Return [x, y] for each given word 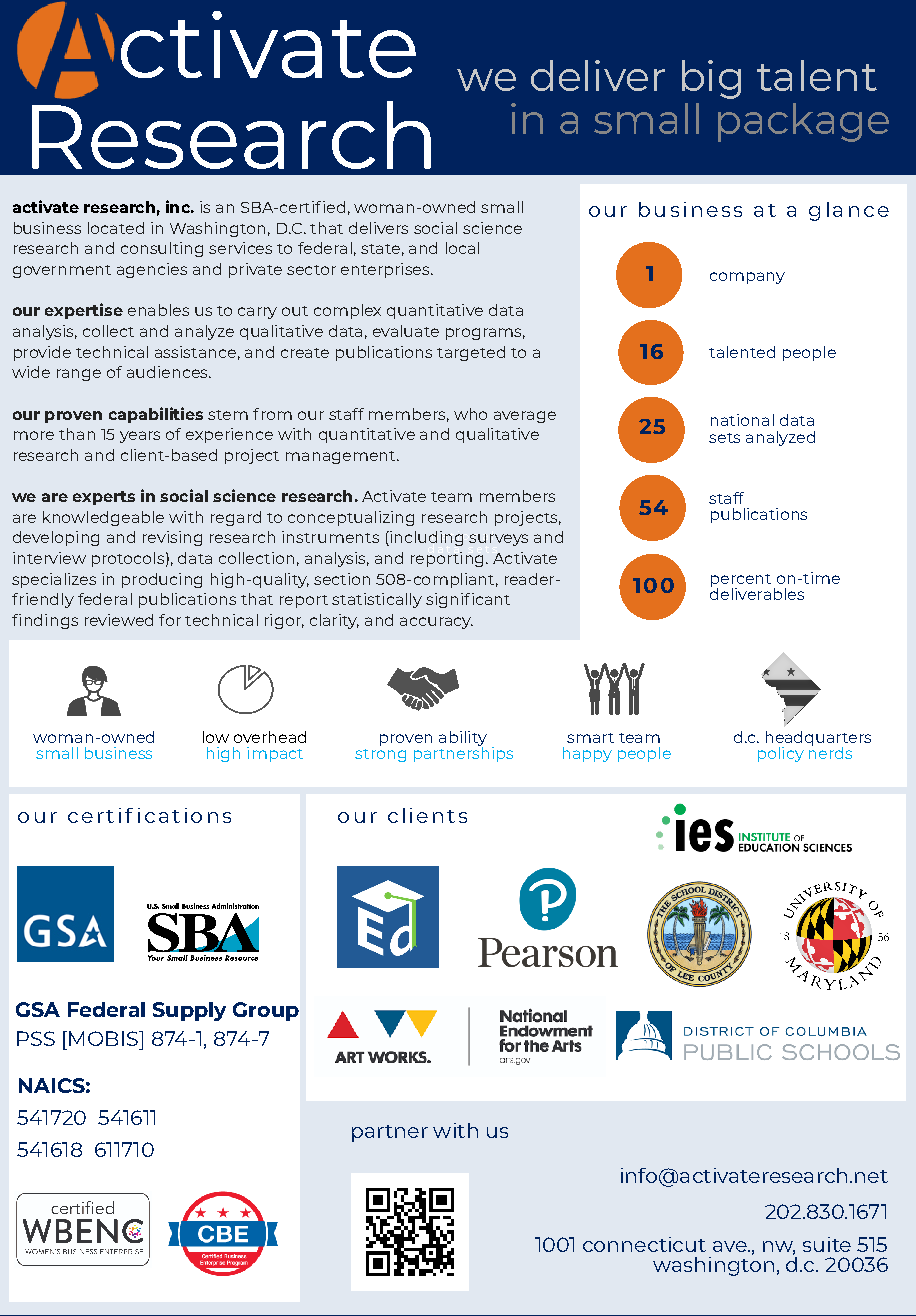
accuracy [436, 623]
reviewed [119, 620]
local [462, 248]
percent [741, 581]
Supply [189, 1011]
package [803, 122]
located [116, 228]
